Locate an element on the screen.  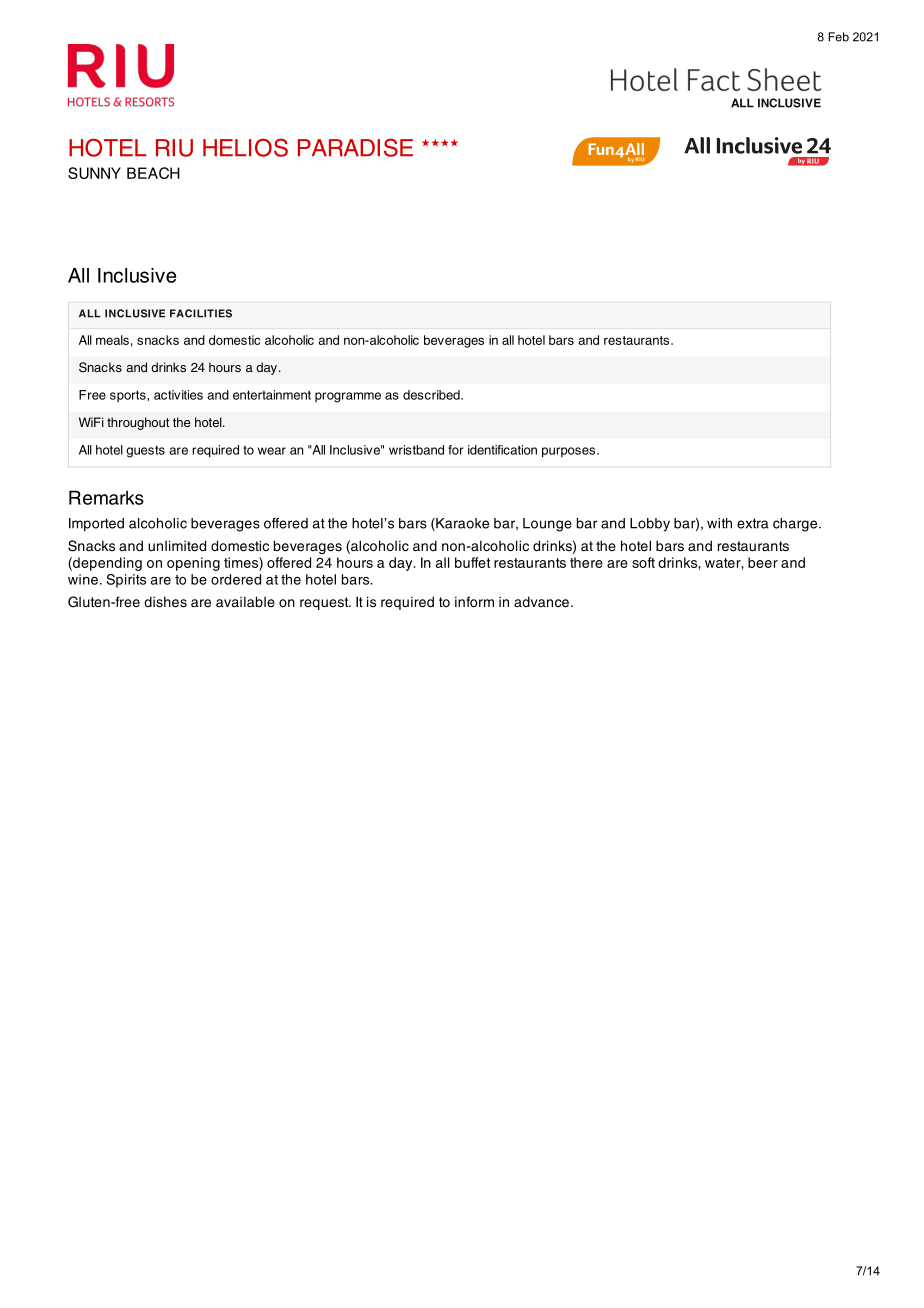
dishes is located at coordinates (165, 602).
